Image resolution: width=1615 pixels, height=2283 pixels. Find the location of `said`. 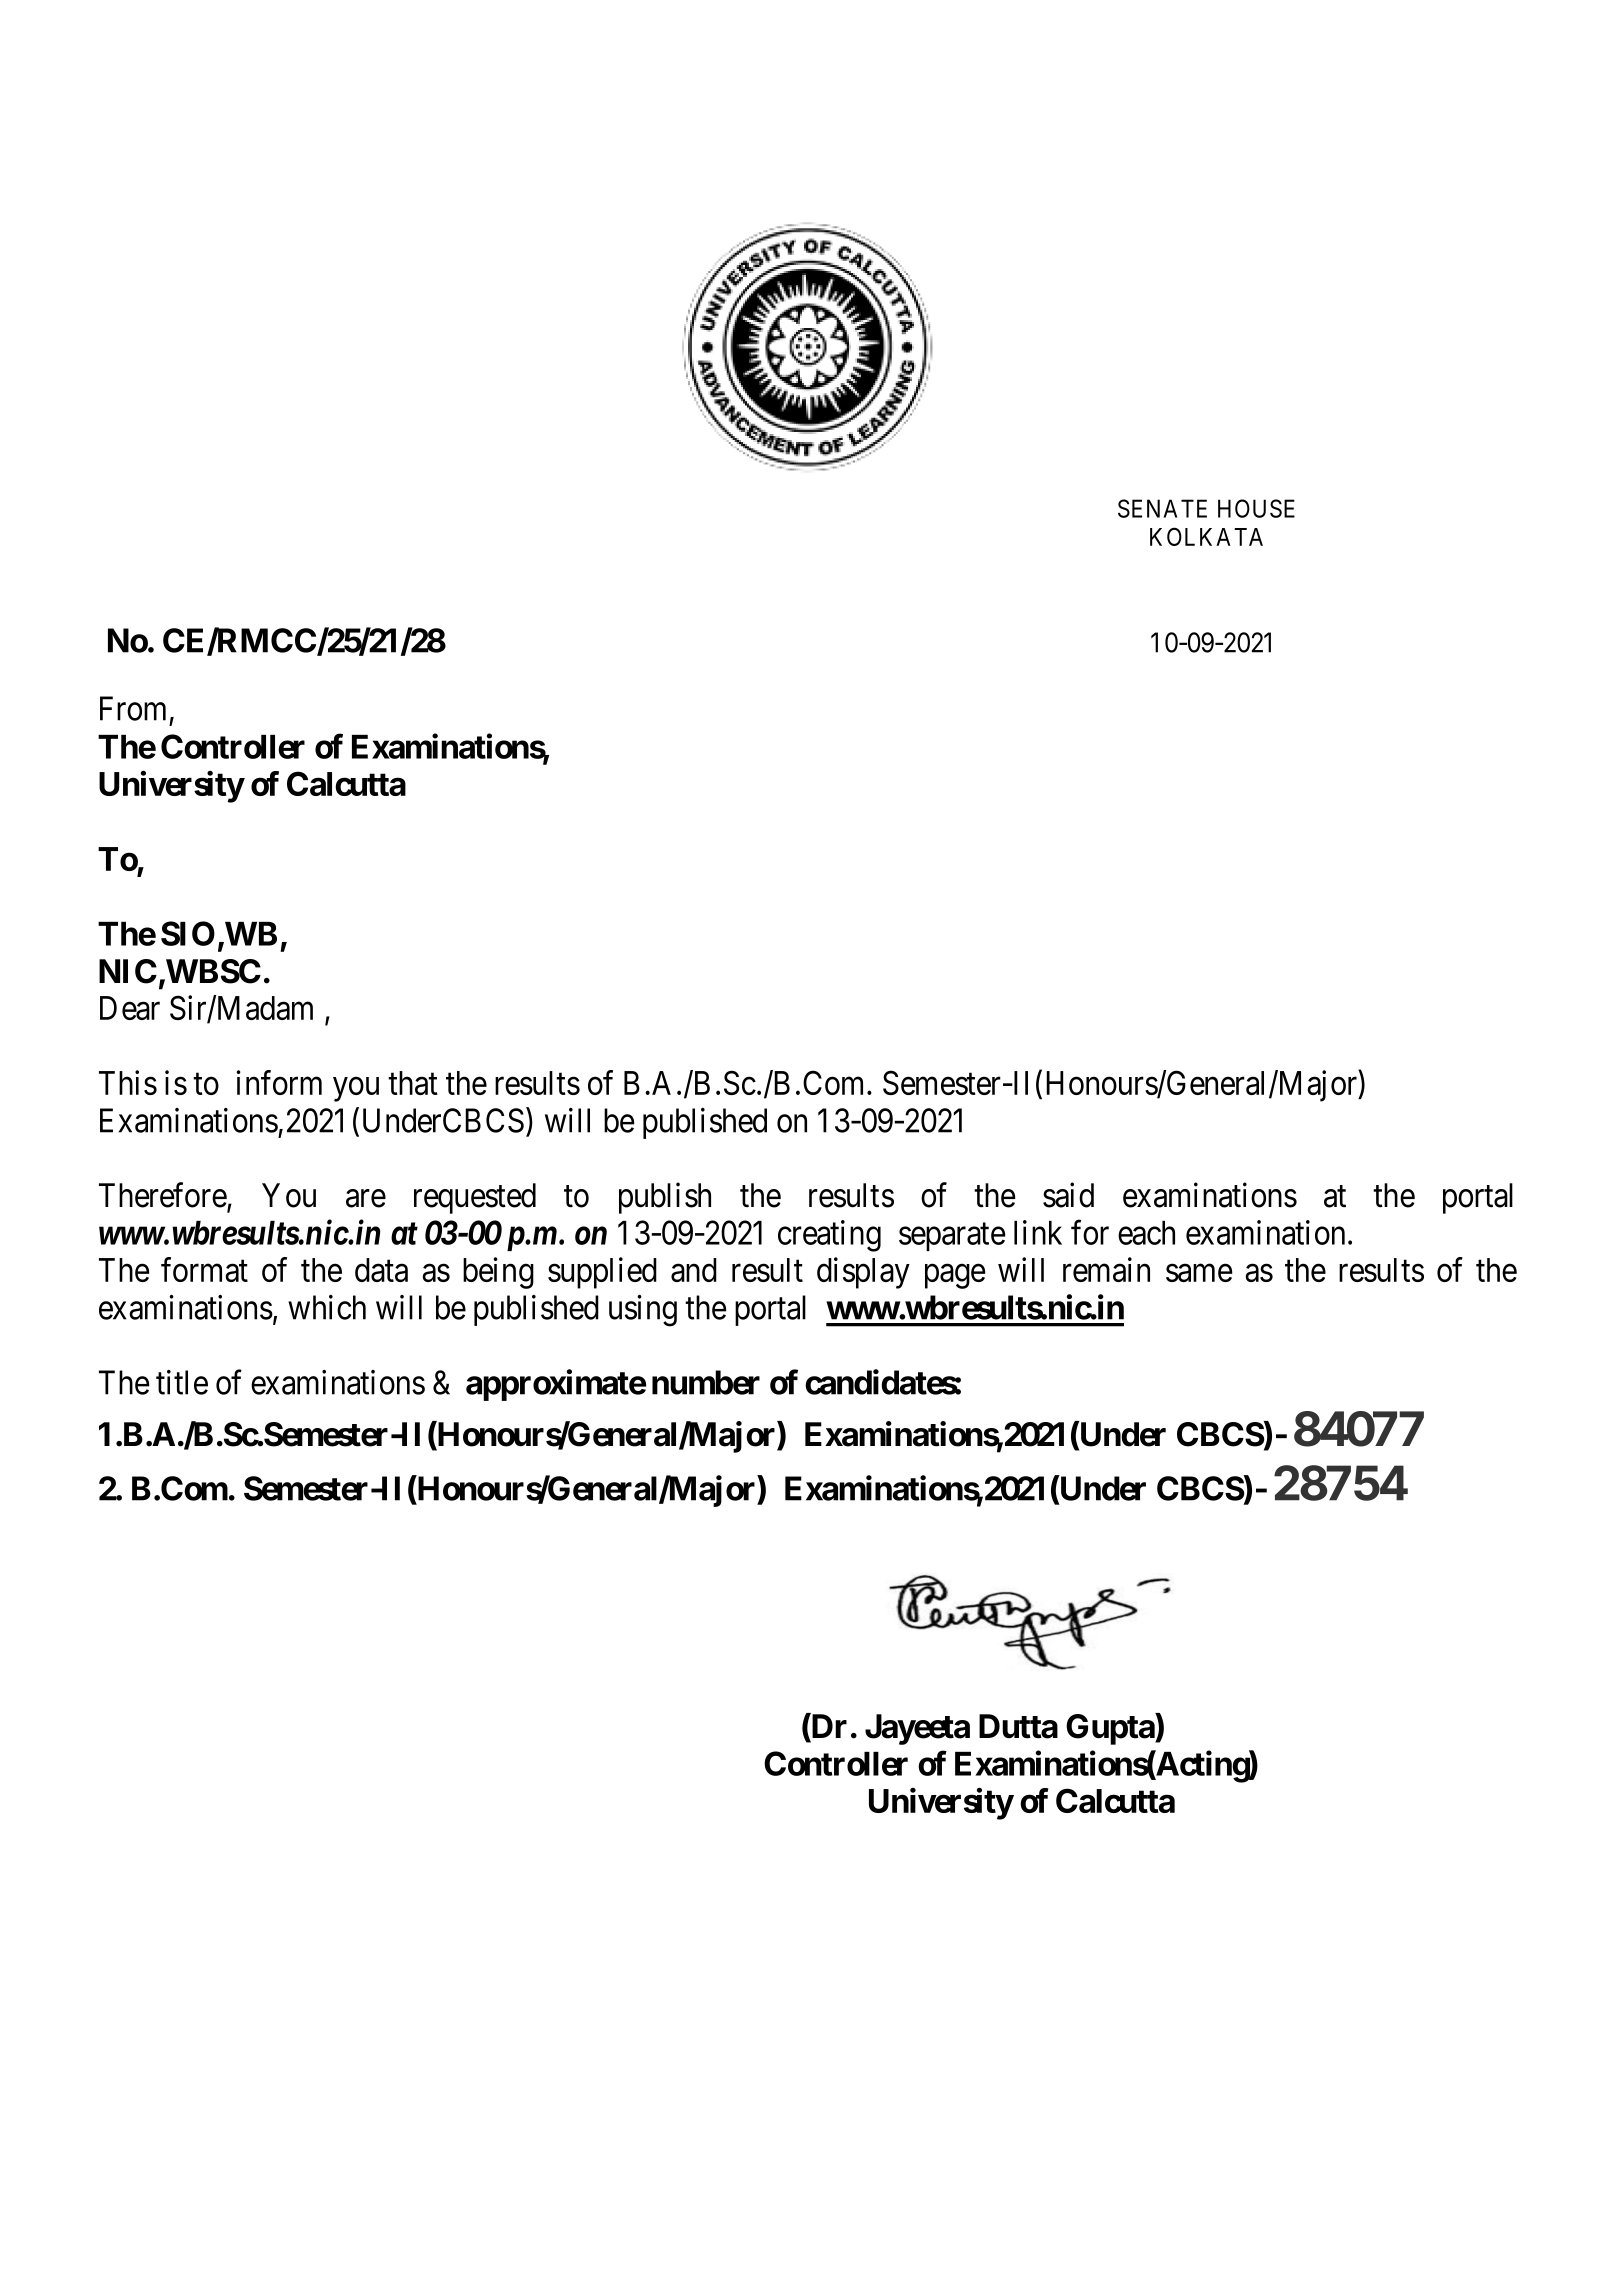

said is located at coordinates (1068, 1195).
